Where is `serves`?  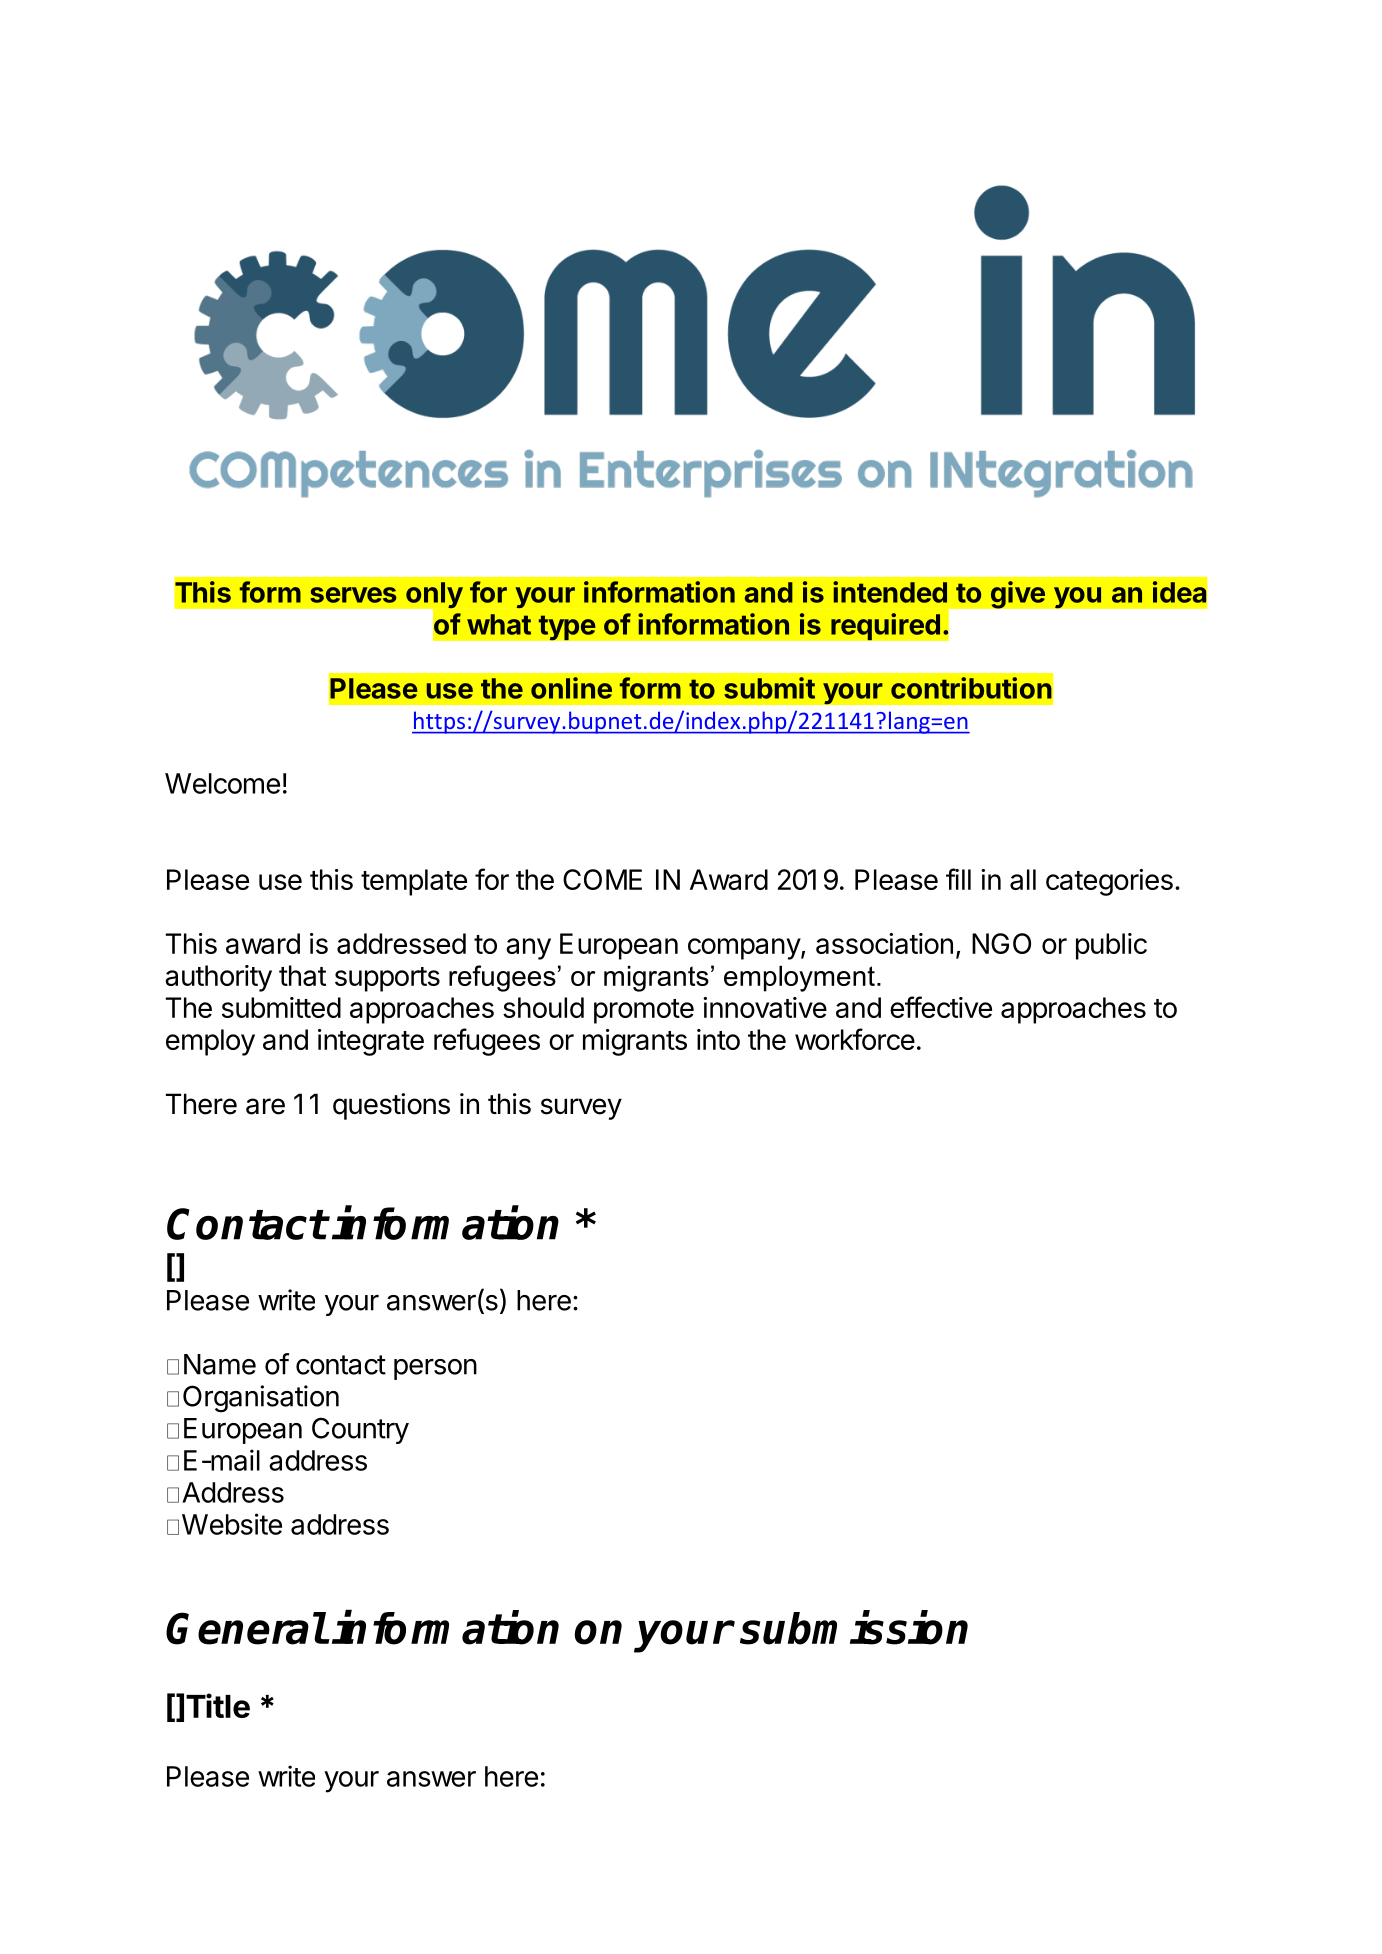 serves is located at coordinates (353, 595).
